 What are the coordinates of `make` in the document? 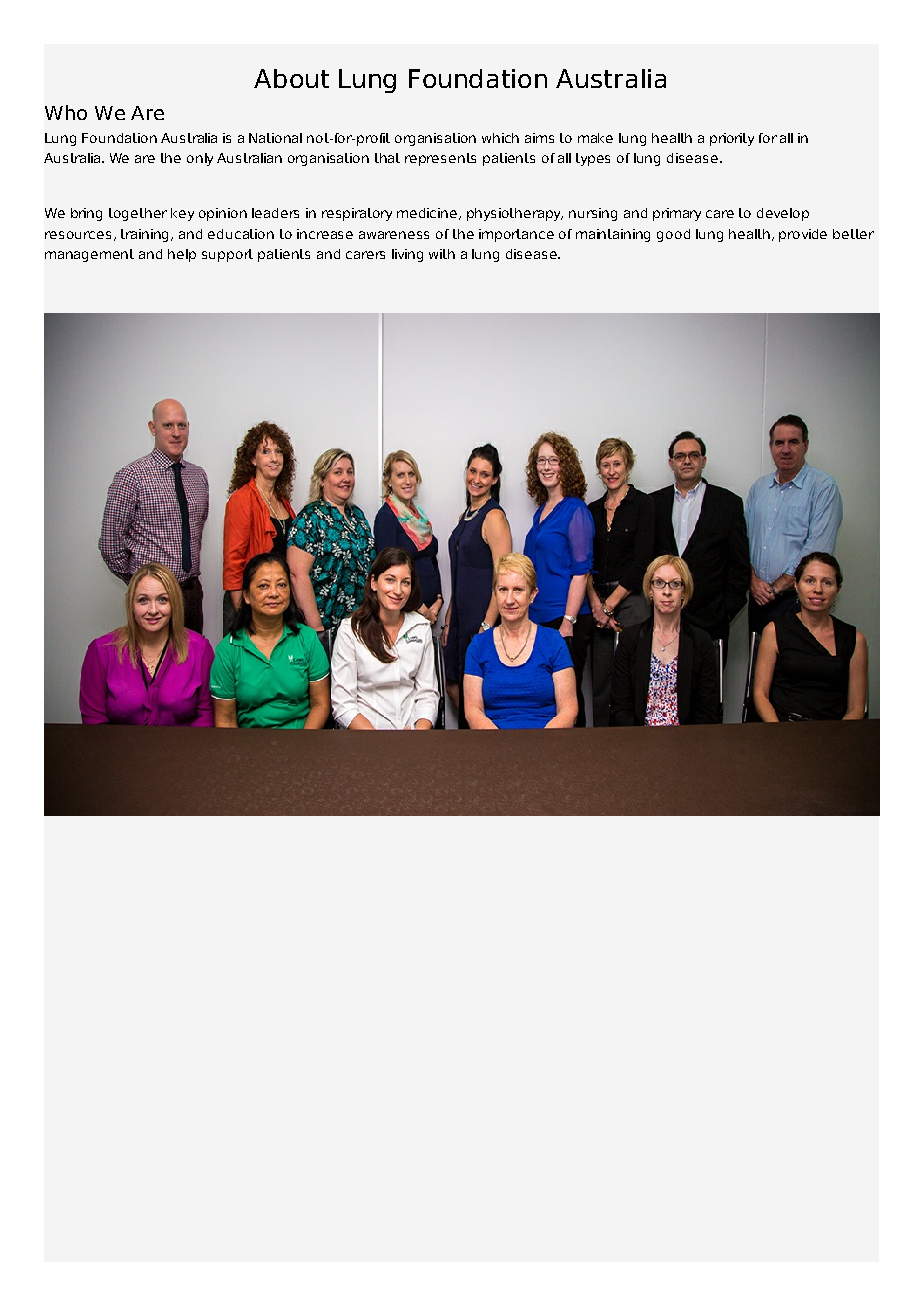 It's located at (595, 138).
